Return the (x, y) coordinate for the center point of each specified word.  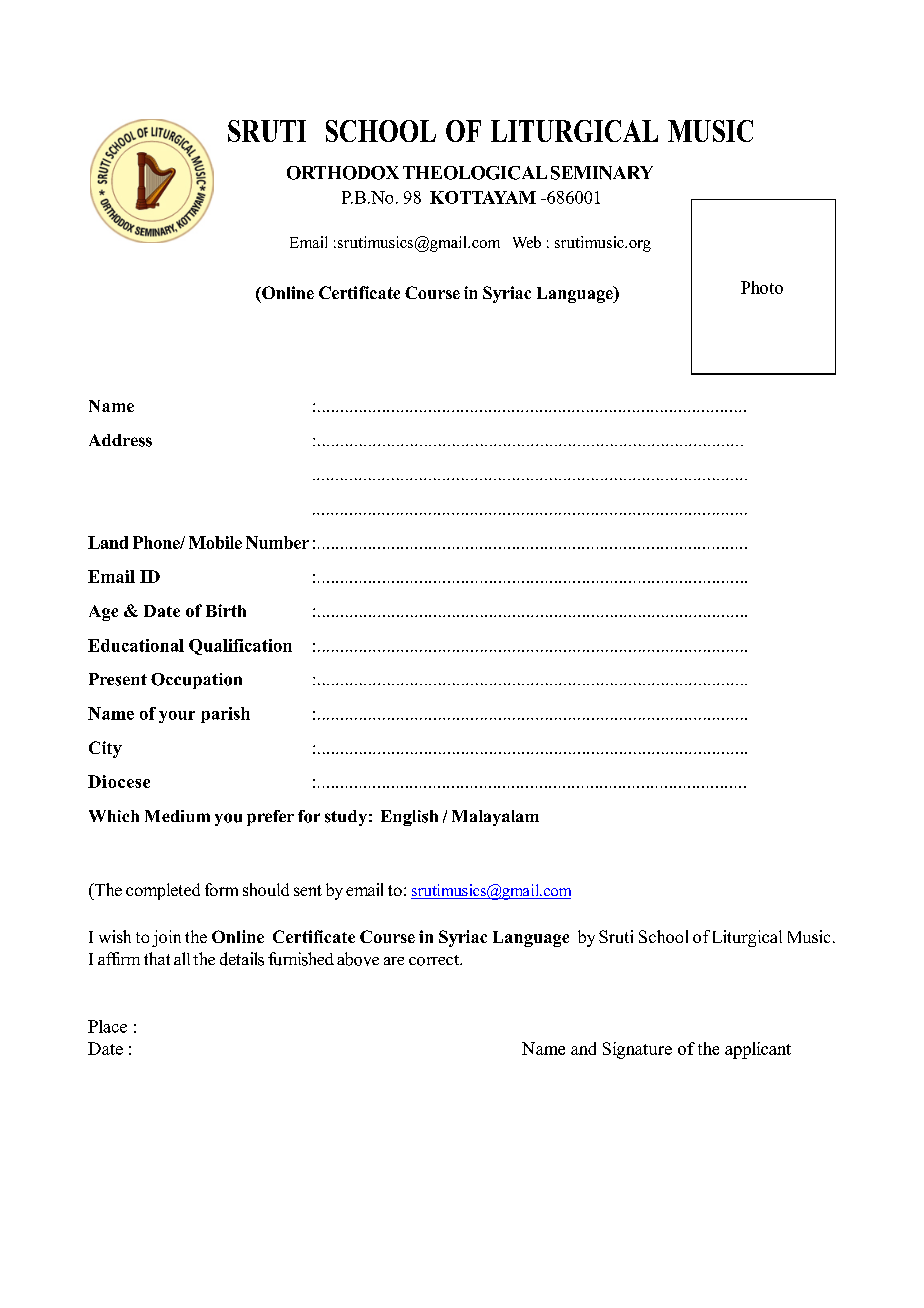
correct (435, 960)
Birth (226, 610)
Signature (637, 1050)
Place (107, 1026)
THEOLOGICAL (475, 173)
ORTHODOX (343, 173)
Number (277, 542)
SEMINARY (602, 173)
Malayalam (495, 818)
